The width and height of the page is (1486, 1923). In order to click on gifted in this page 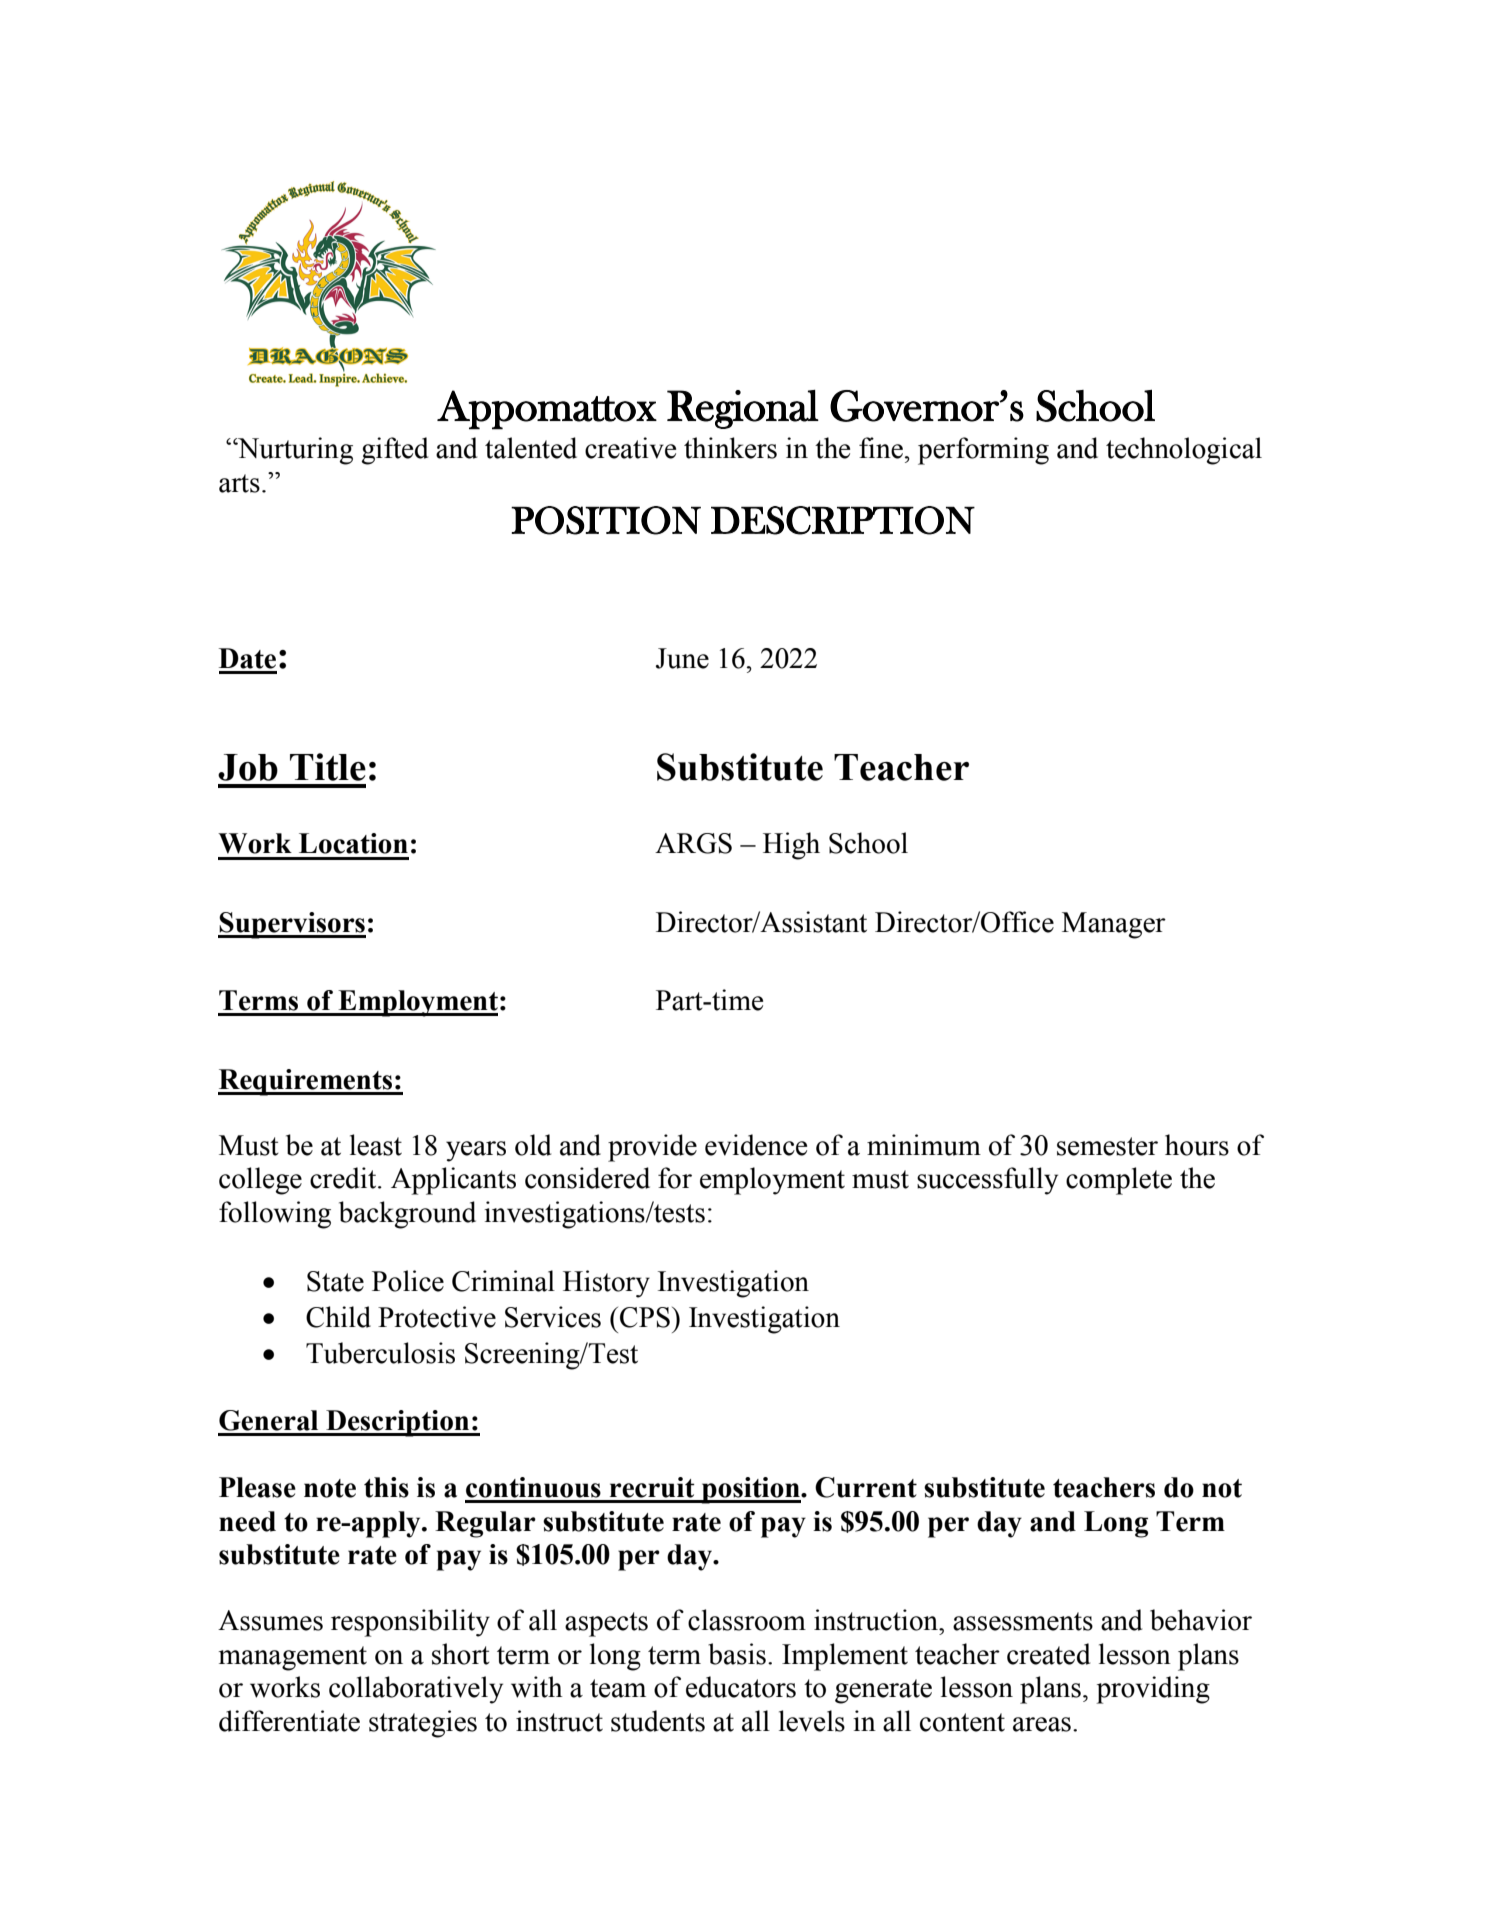, I will do `click(394, 451)`.
